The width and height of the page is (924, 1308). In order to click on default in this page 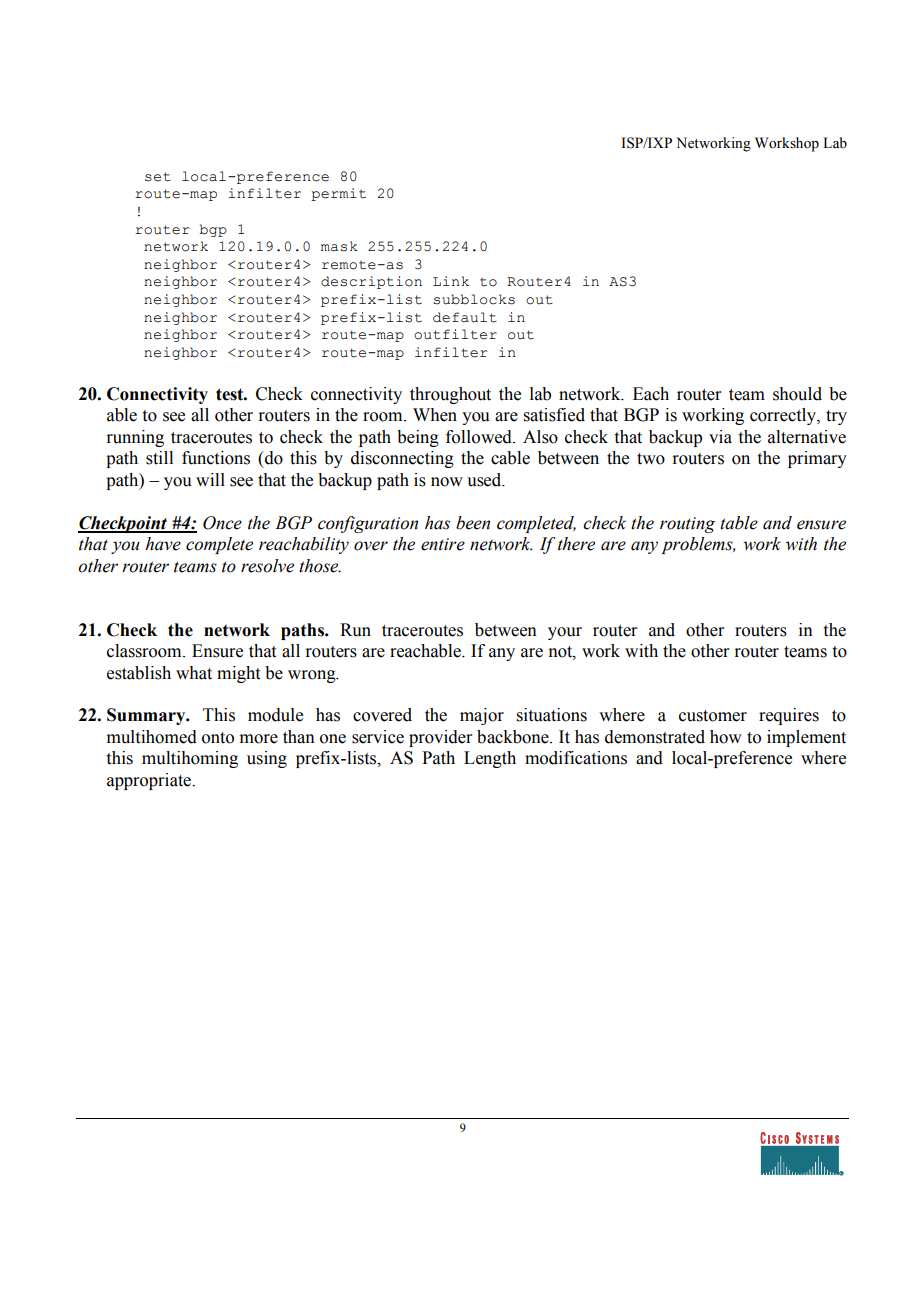, I will do `click(465, 317)`.
